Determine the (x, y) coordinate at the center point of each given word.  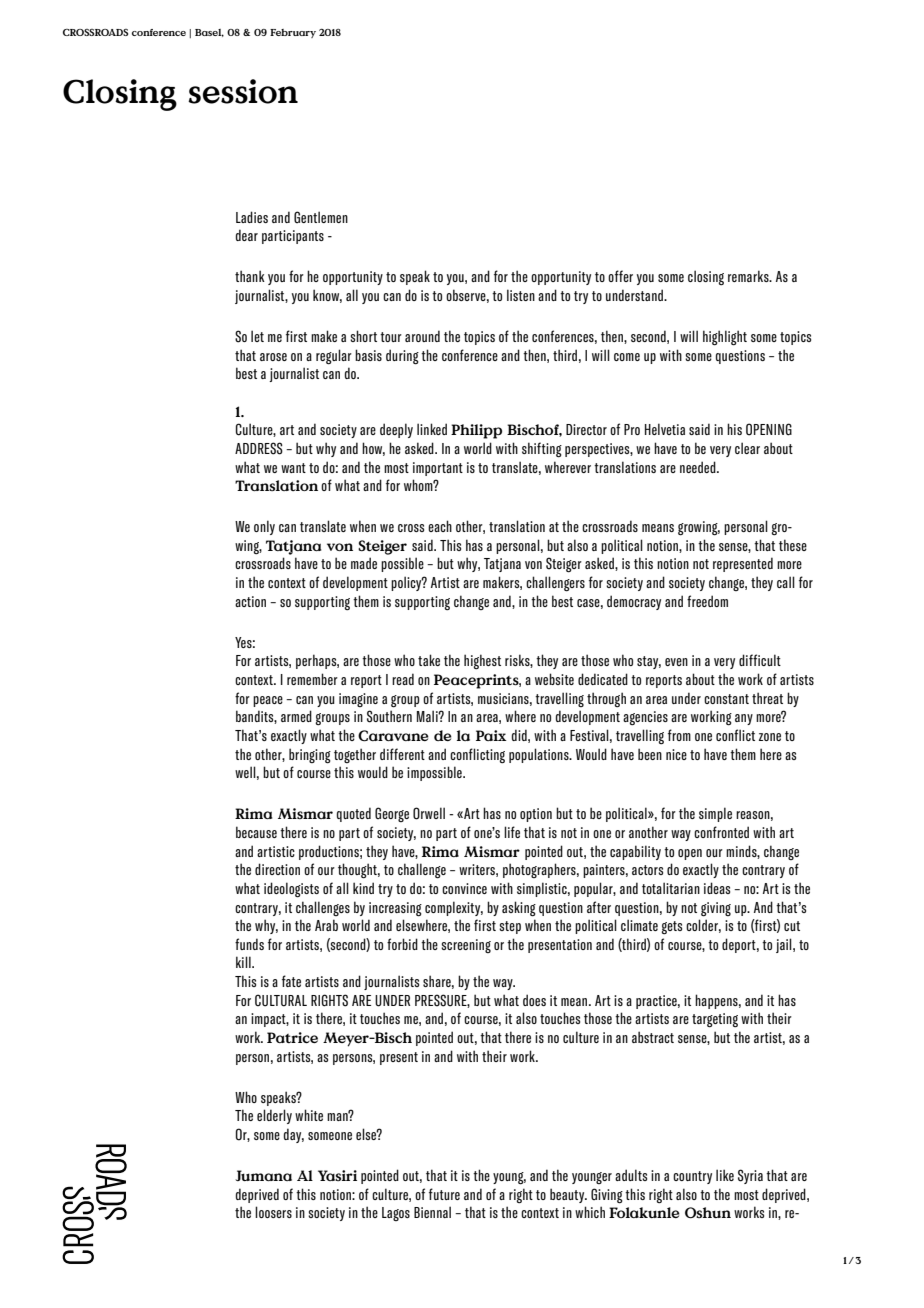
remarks (749, 276)
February (293, 33)
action (250, 601)
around (422, 336)
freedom (707, 601)
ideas (717, 888)
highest (482, 662)
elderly (274, 1116)
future (444, 1194)
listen (521, 295)
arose (273, 357)
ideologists (291, 890)
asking (519, 909)
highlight (725, 338)
